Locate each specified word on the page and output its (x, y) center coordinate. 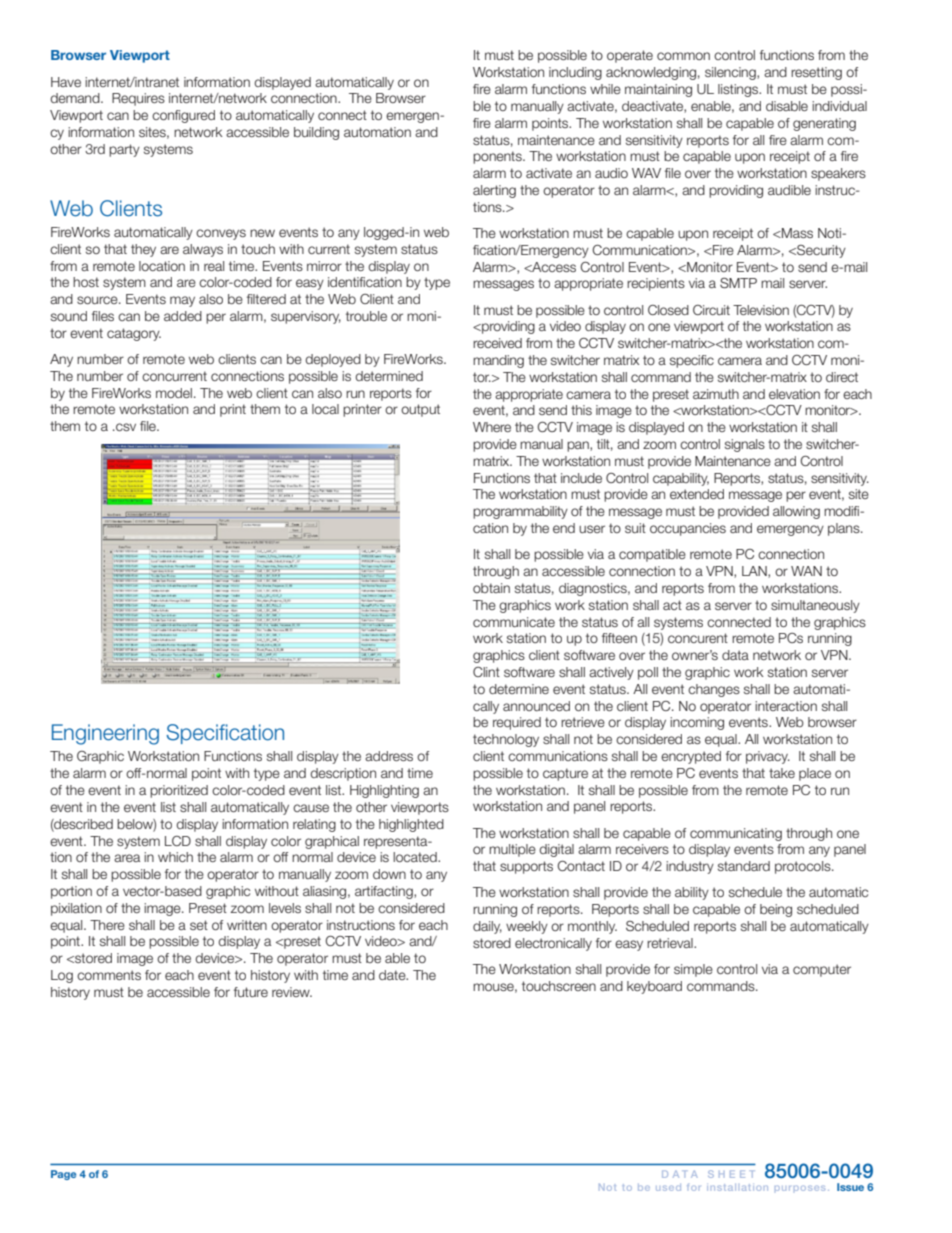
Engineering (105, 734)
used (668, 1187)
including (575, 73)
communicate (514, 622)
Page (63, 1175)
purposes (800, 1188)
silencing (731, 73)
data (735, 655)
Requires (138, 99)
